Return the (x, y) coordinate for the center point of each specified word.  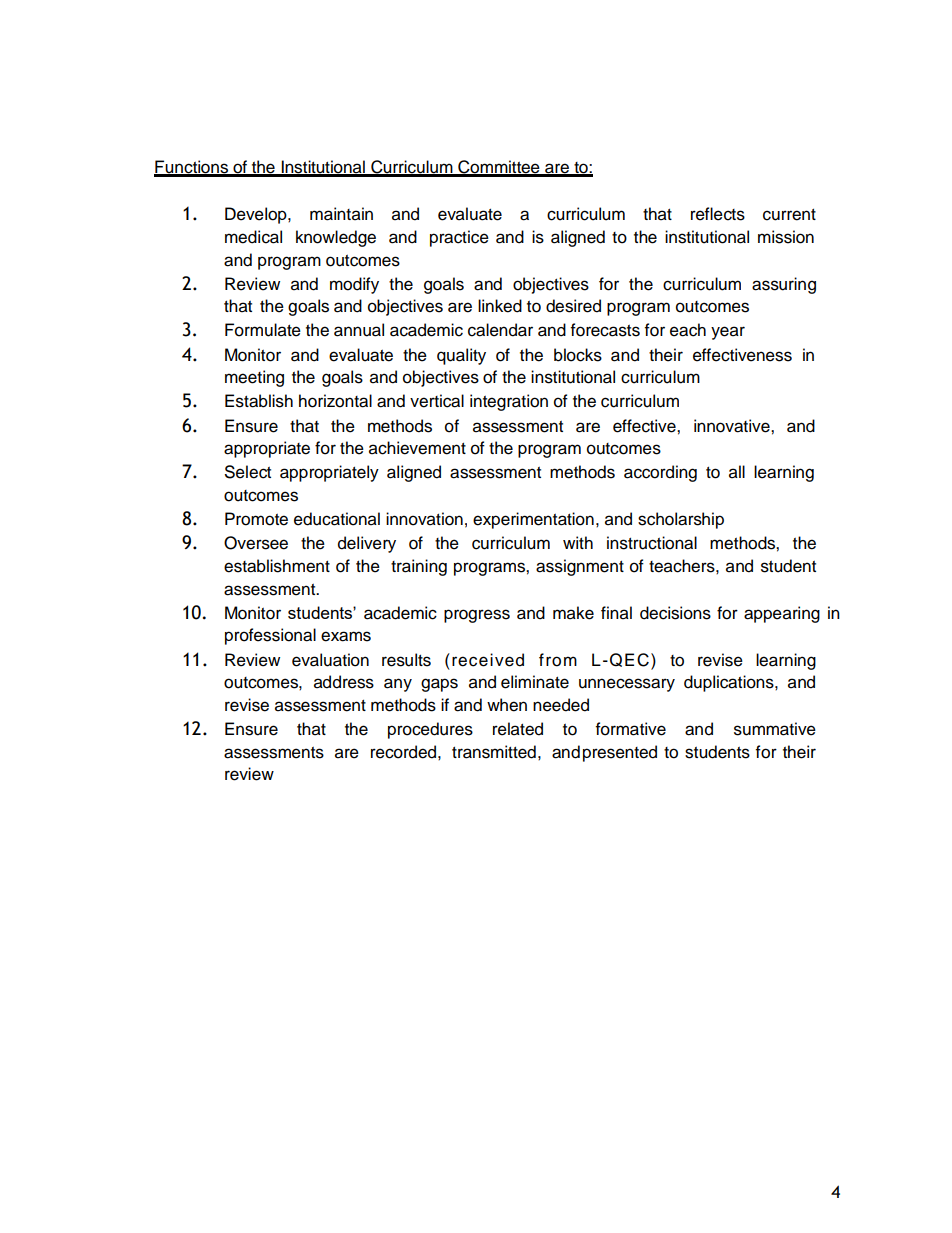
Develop (257, 215)
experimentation (533, 520)
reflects (718, 214)
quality (461, 356)
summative (775, 729)
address (344, 682)
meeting (254, 378)
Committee (499, 168)
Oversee (256, 543)
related (518, 729)
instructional (652, 543)
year (728, 333)
